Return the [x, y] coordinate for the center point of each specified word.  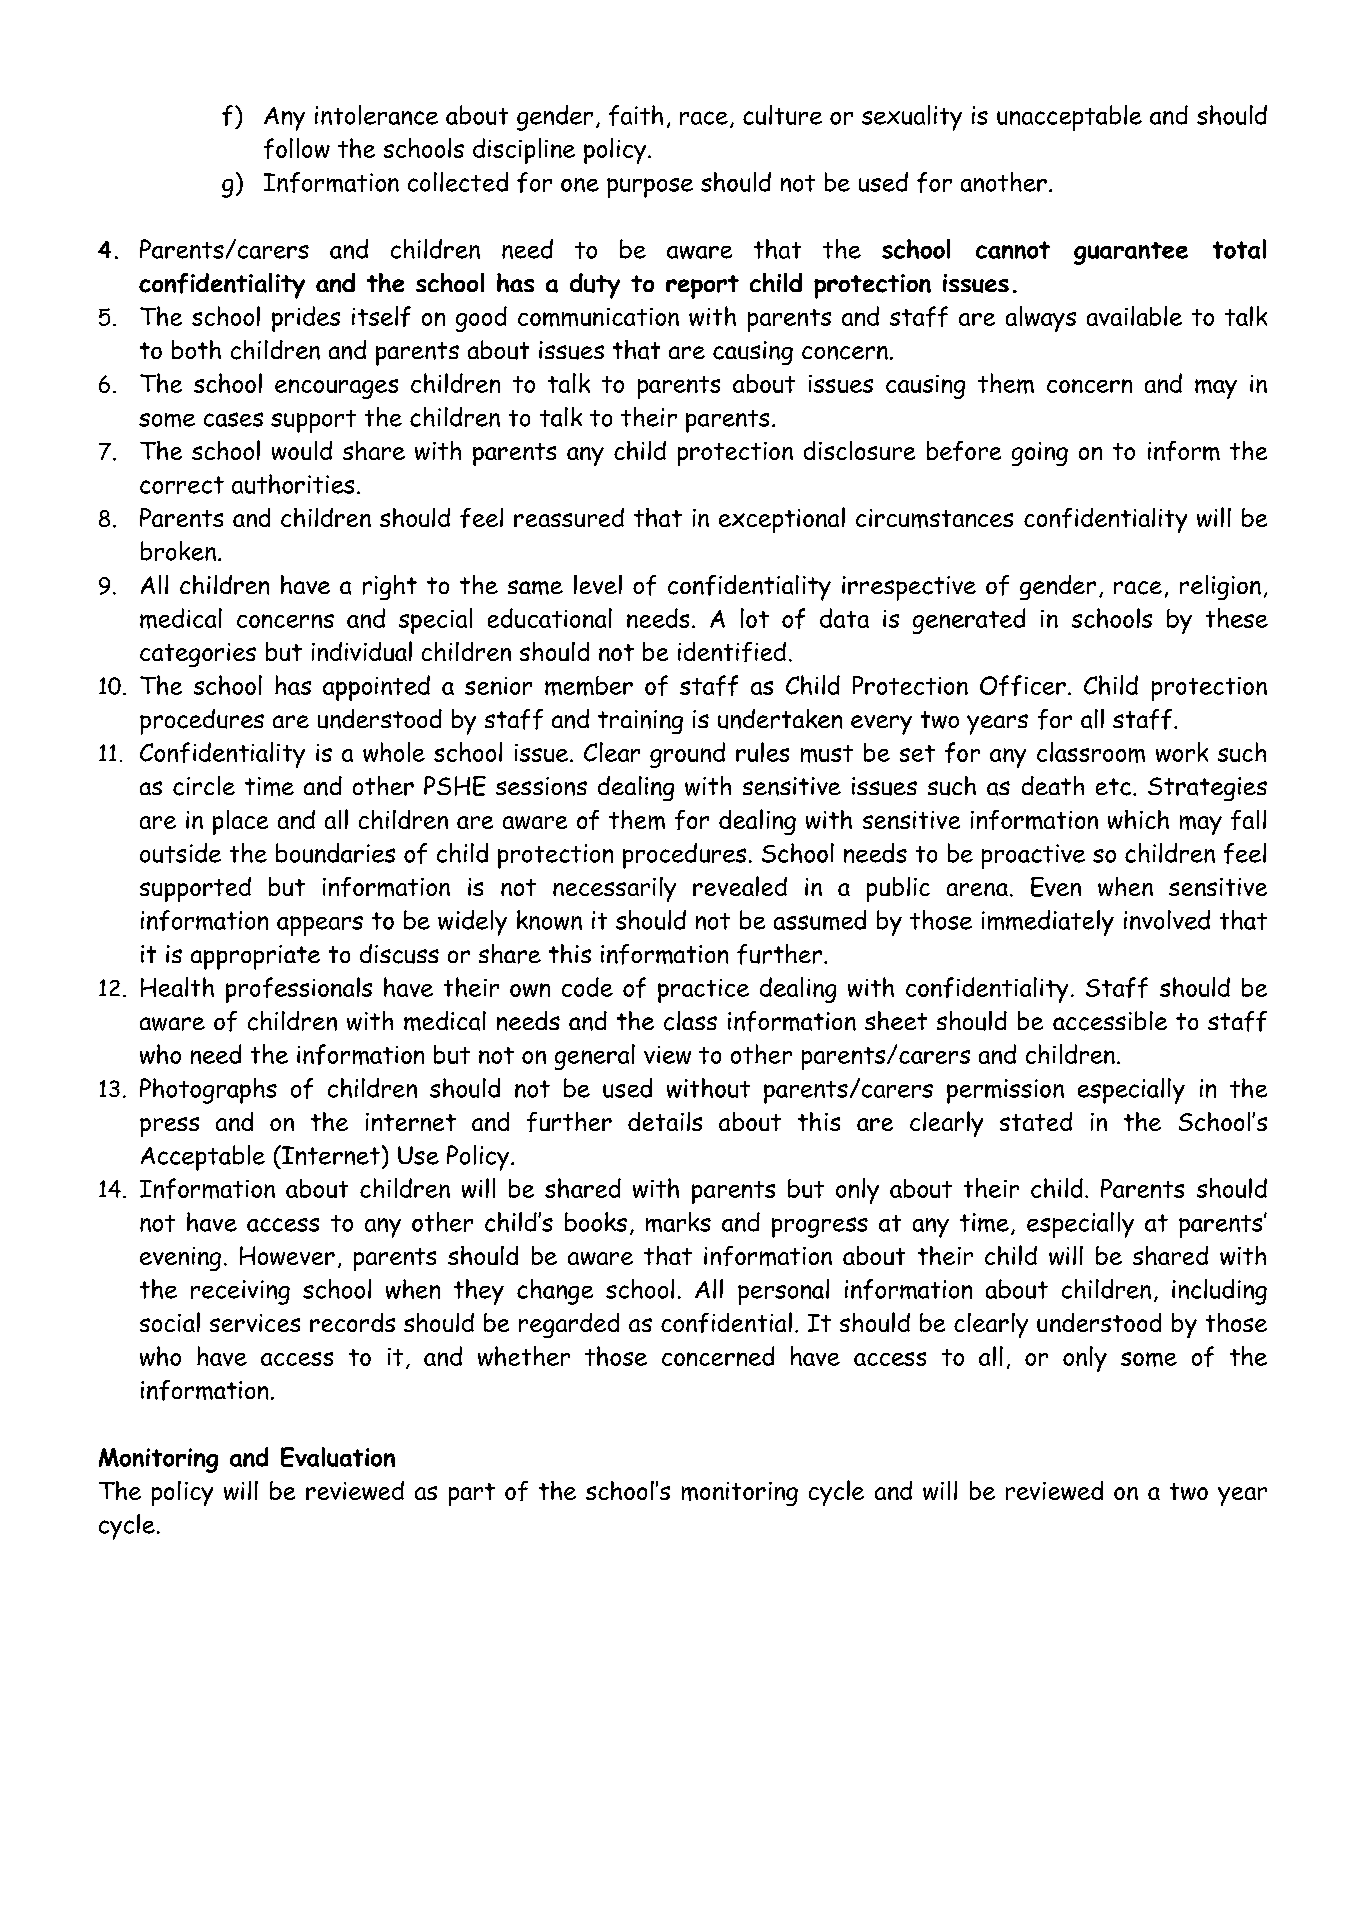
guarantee [1131, 253]
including [1219, 1292]
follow [297, 148]
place [240, 822]
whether [524, 1356]
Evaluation [338, 1457]
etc [1113, 787]
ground [687, 755]
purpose [650, 188]
